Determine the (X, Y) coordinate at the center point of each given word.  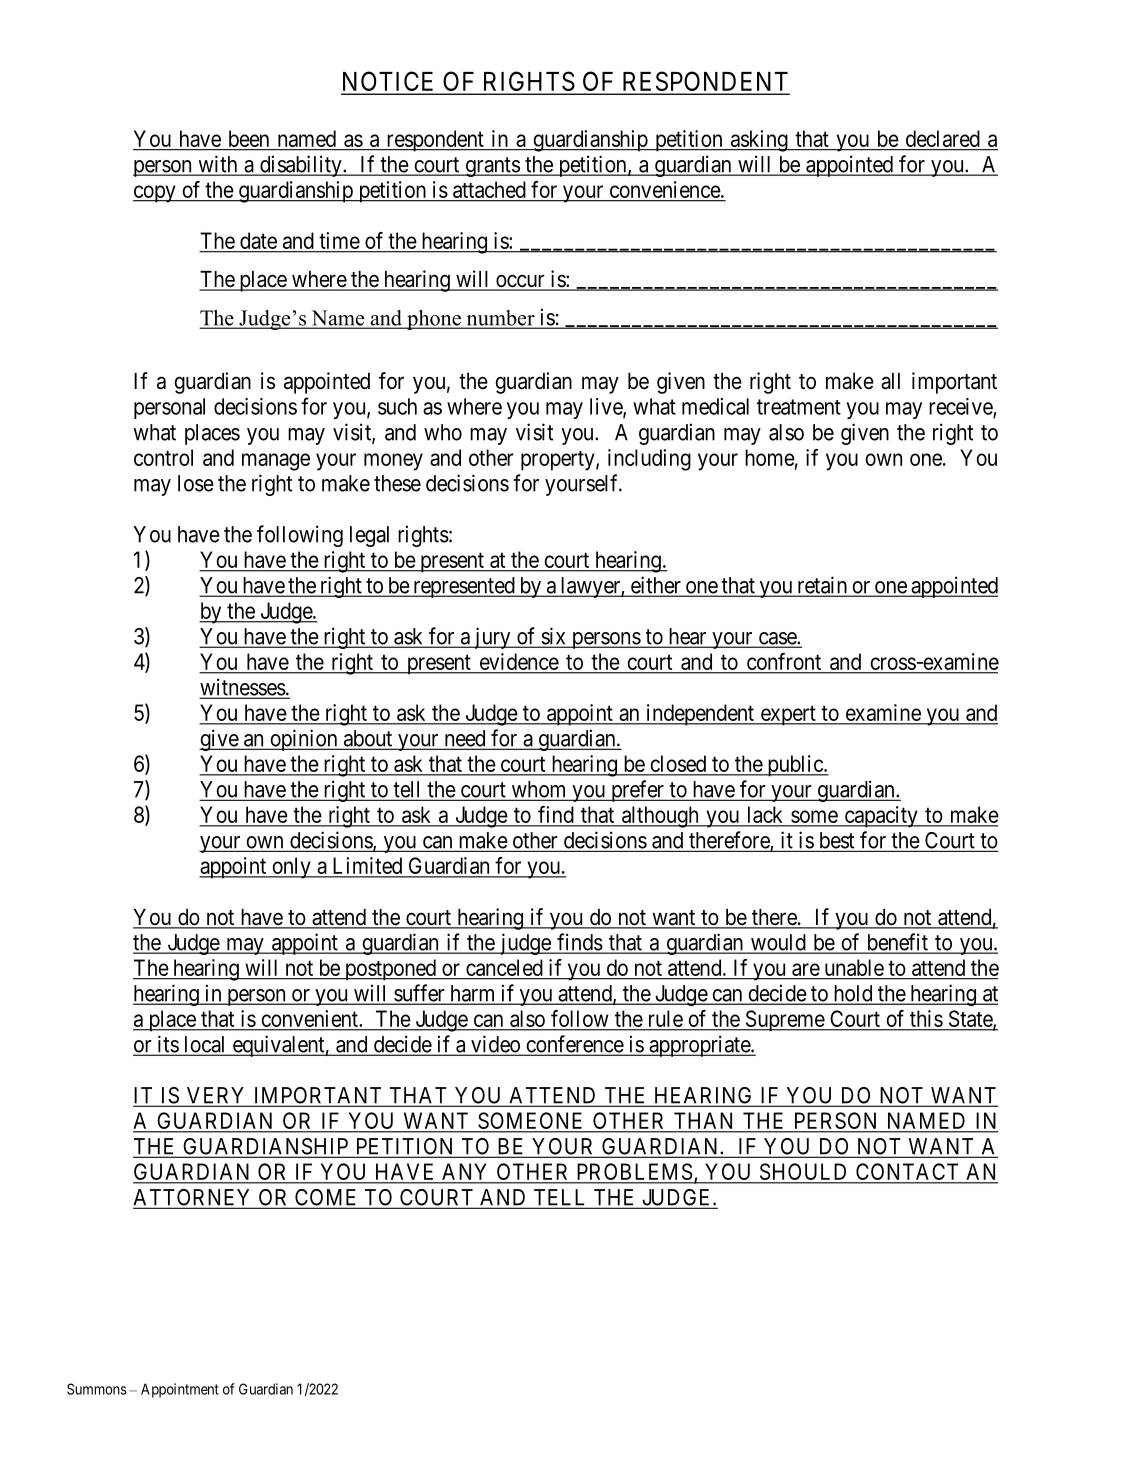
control (163, 457)
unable (854, 967)
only (291, 868)
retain (822, 586)
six (553, 637)
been (249, 138)
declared (942, 138)
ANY (466, 1173)
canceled (504, 967)
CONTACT (907, 1173)
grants (492, 167)
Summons (97, 1389)
